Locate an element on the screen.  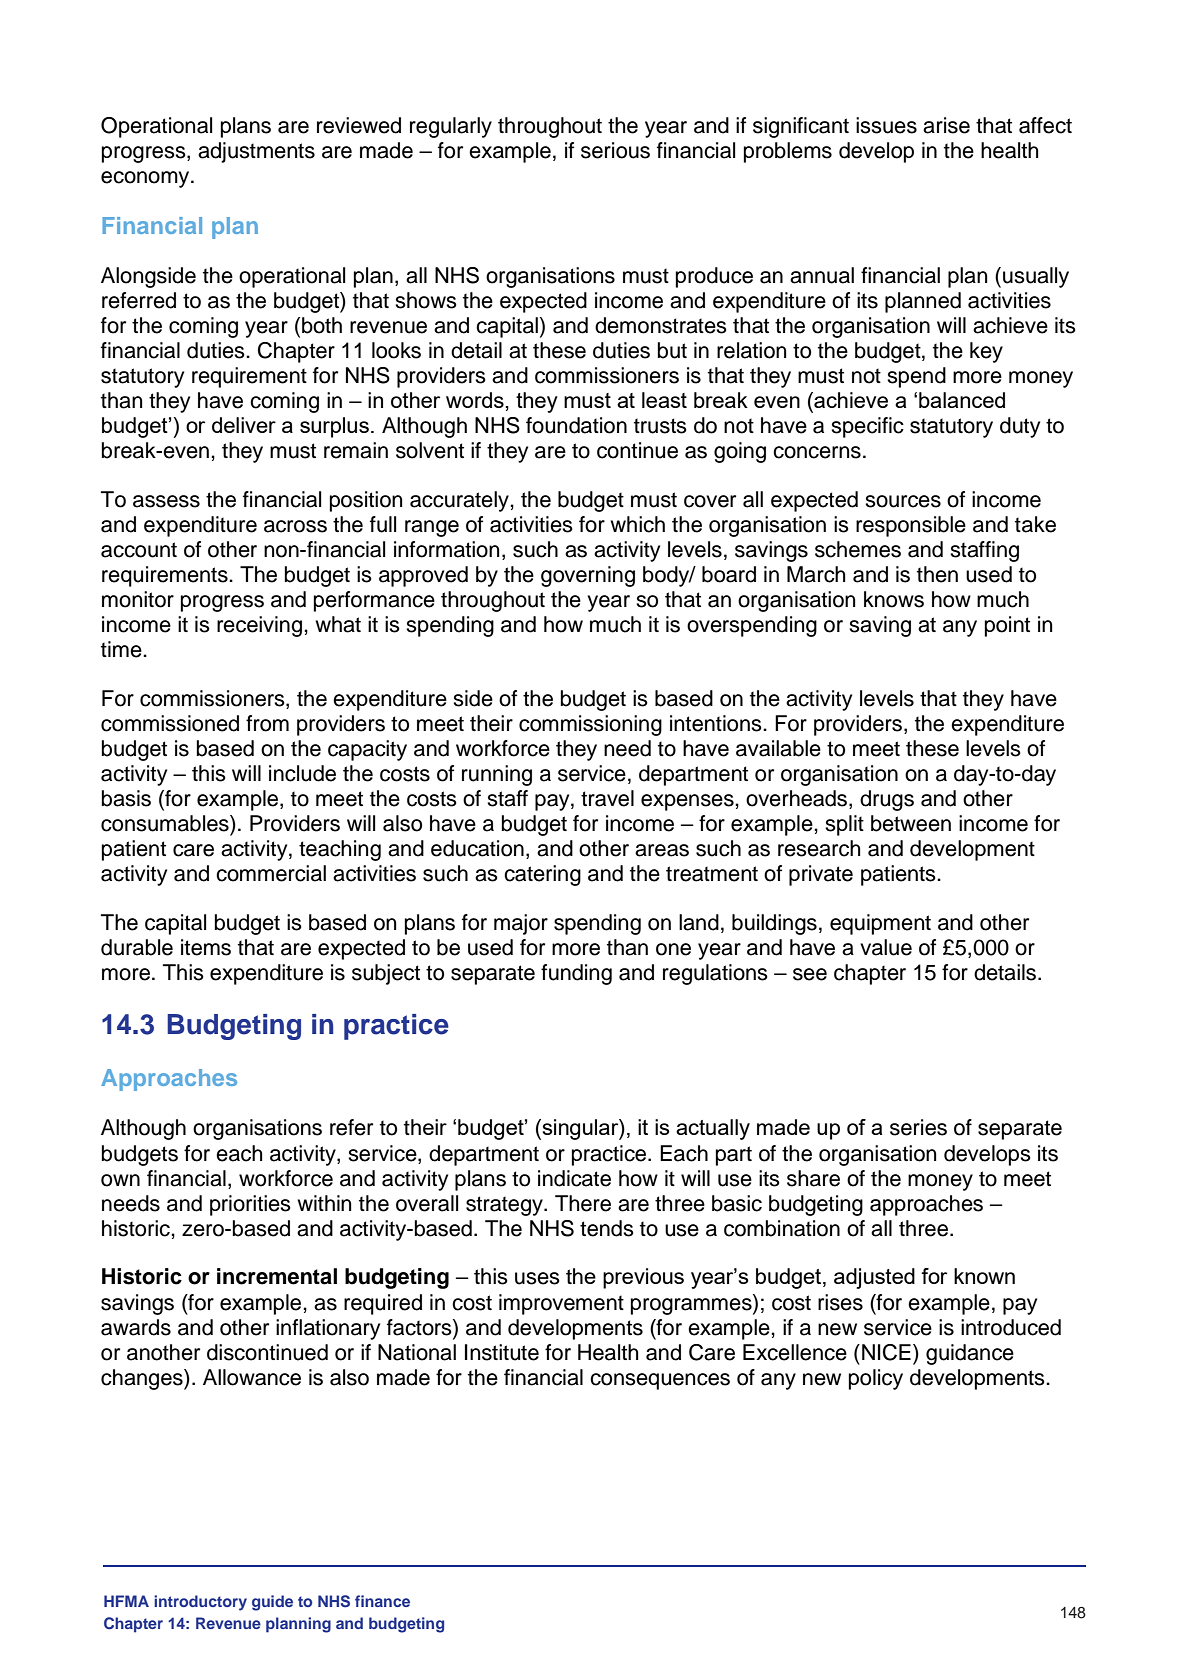
introductory is located at coordinates (200, 1603).
